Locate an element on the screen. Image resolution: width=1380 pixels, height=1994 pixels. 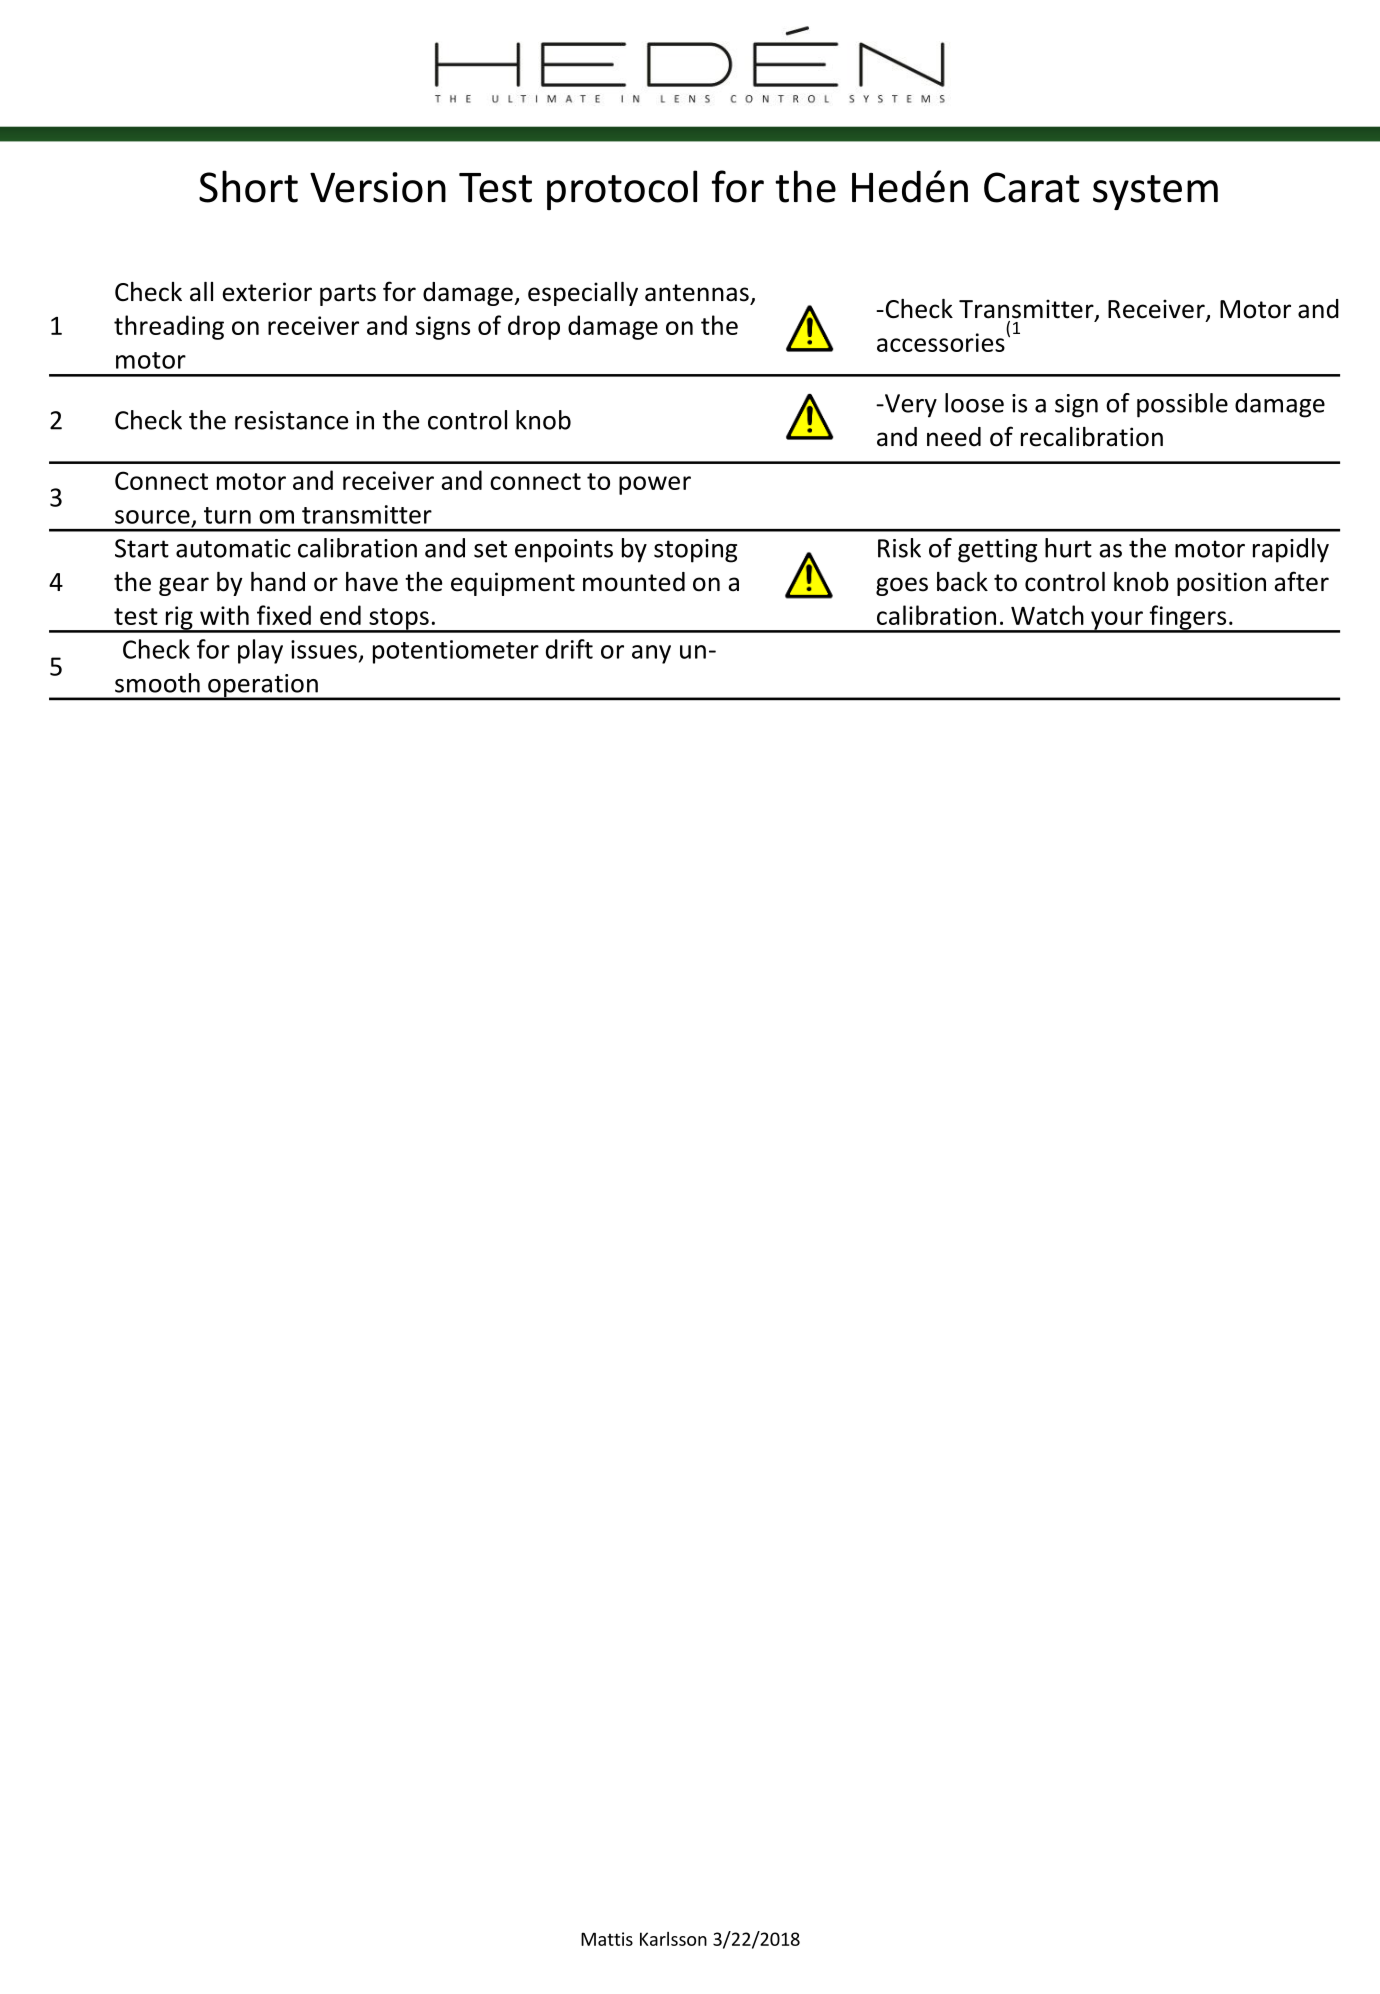
your is located at coordinates (1117, 621).
